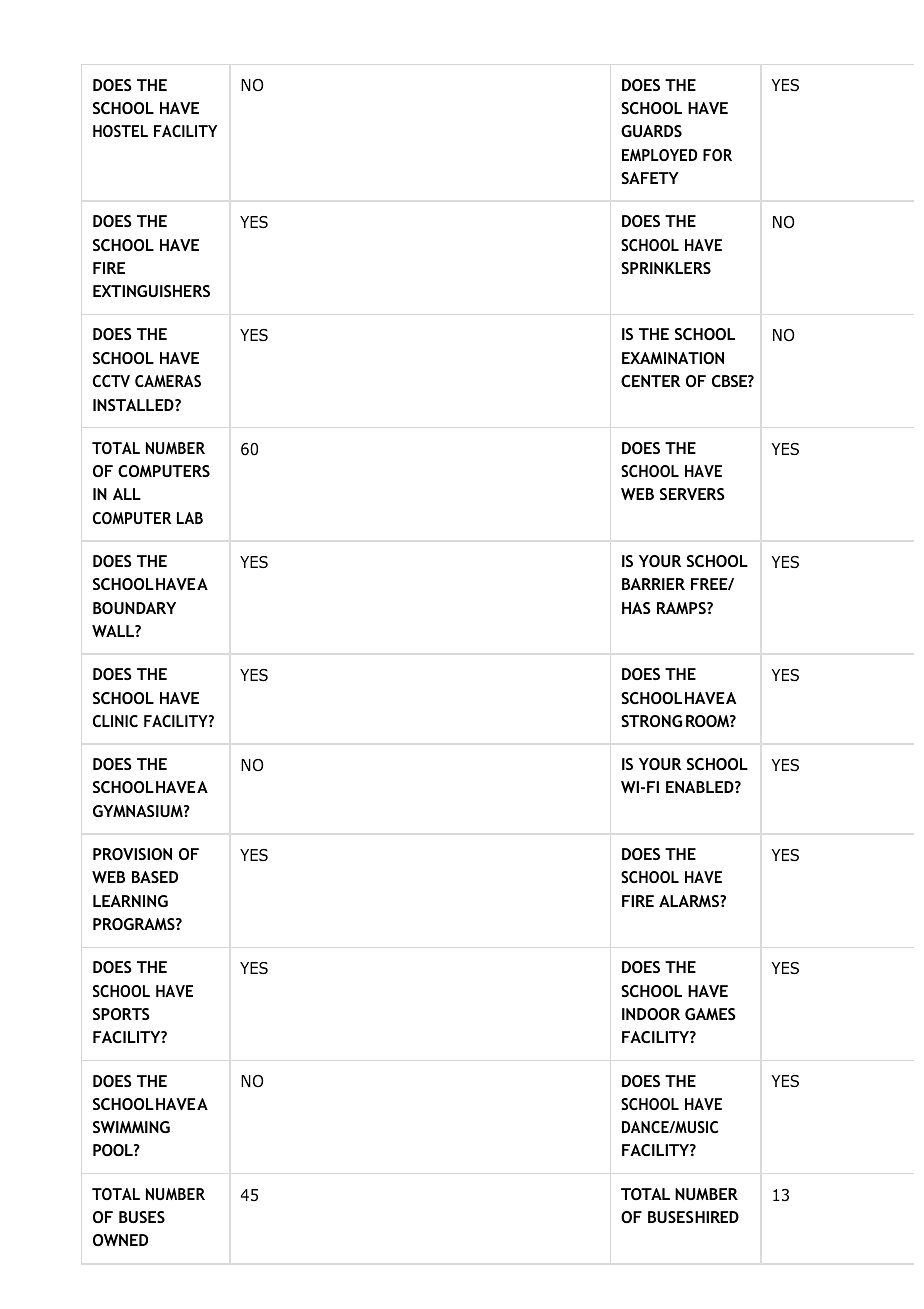  What do you see at coordinates (120, 131) in the image?
I see `HOSTEL` at bounding box center [120, 131].
